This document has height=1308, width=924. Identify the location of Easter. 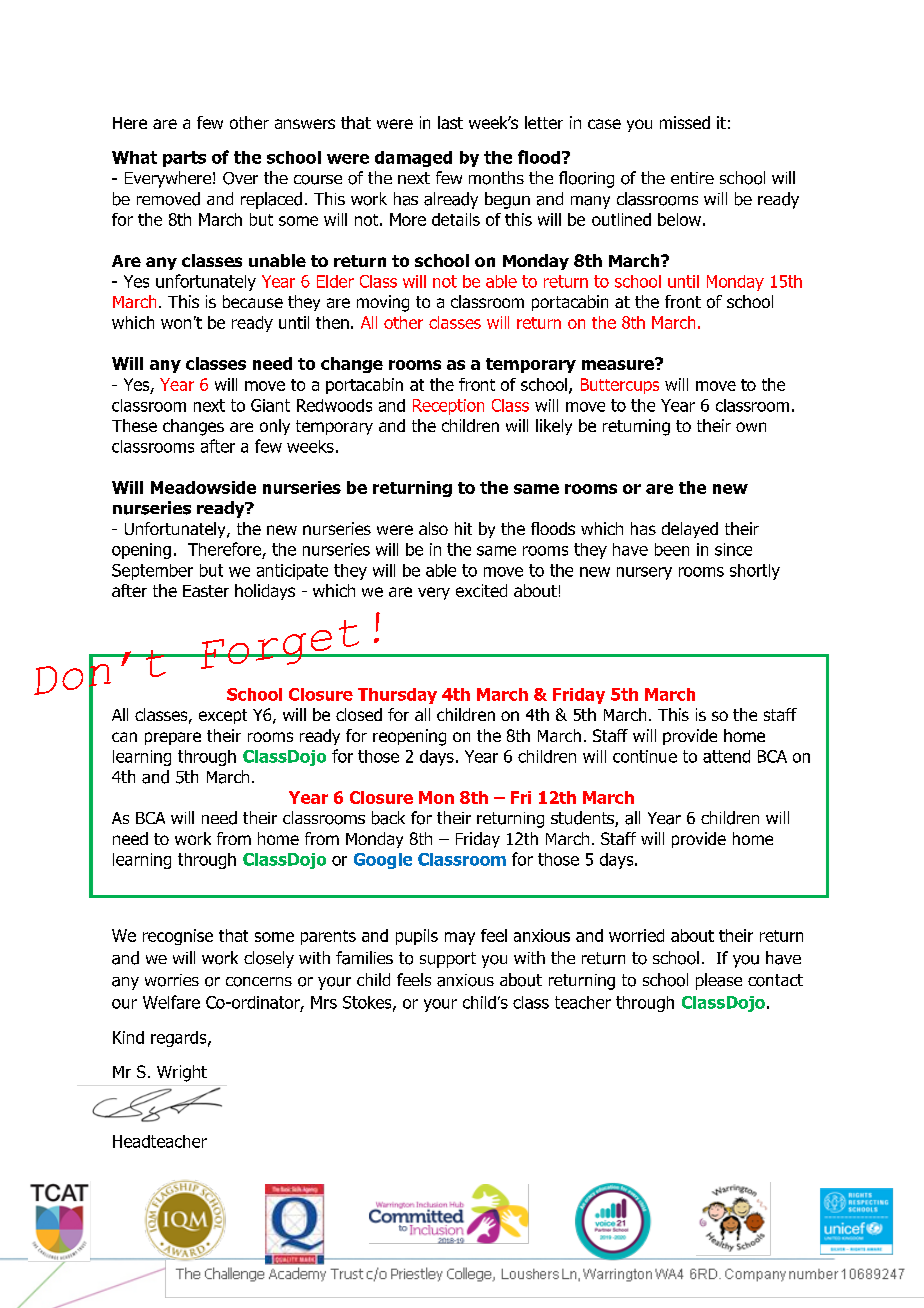
(206, 591).
